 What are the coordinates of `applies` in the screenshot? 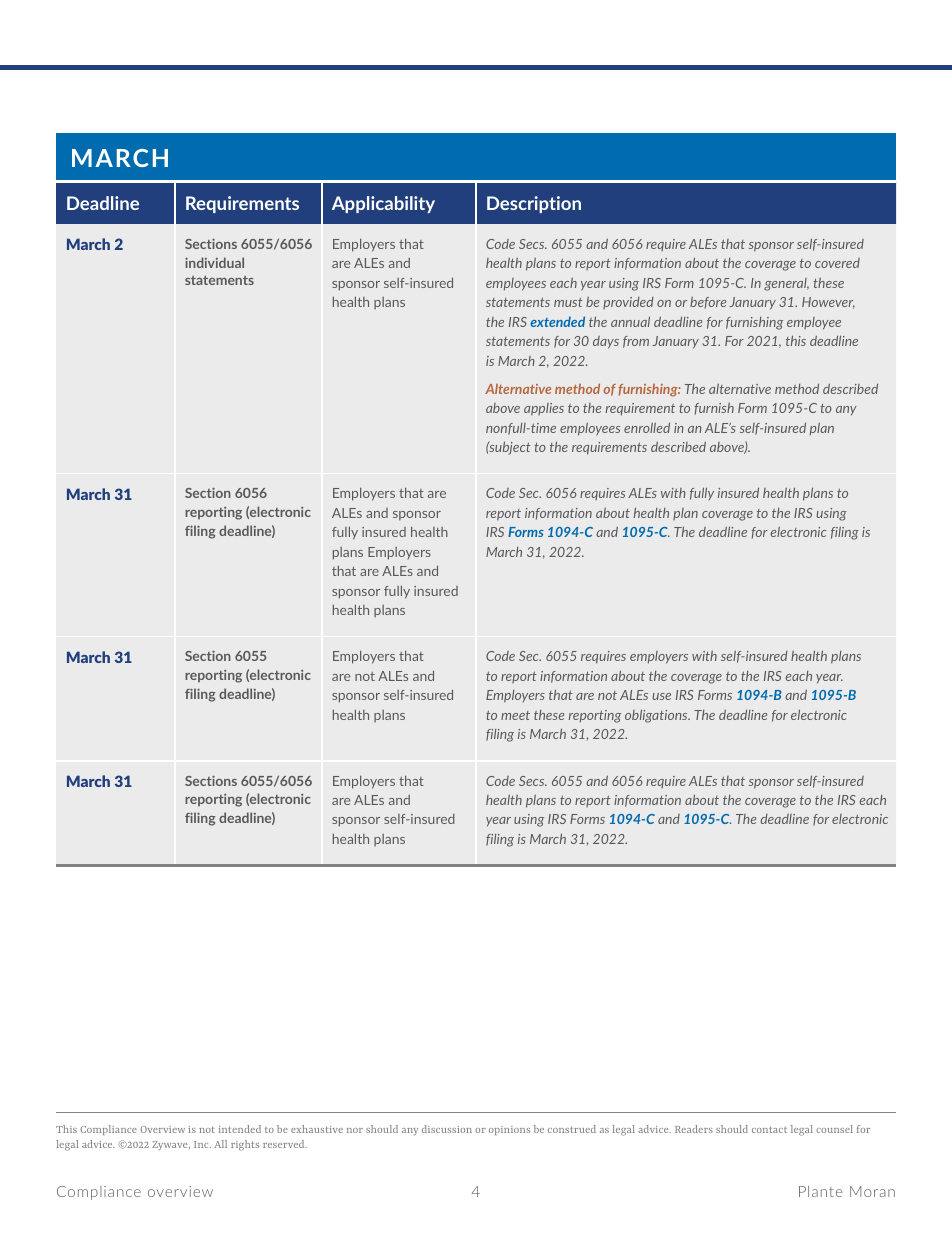 It's located at (544, 409).
